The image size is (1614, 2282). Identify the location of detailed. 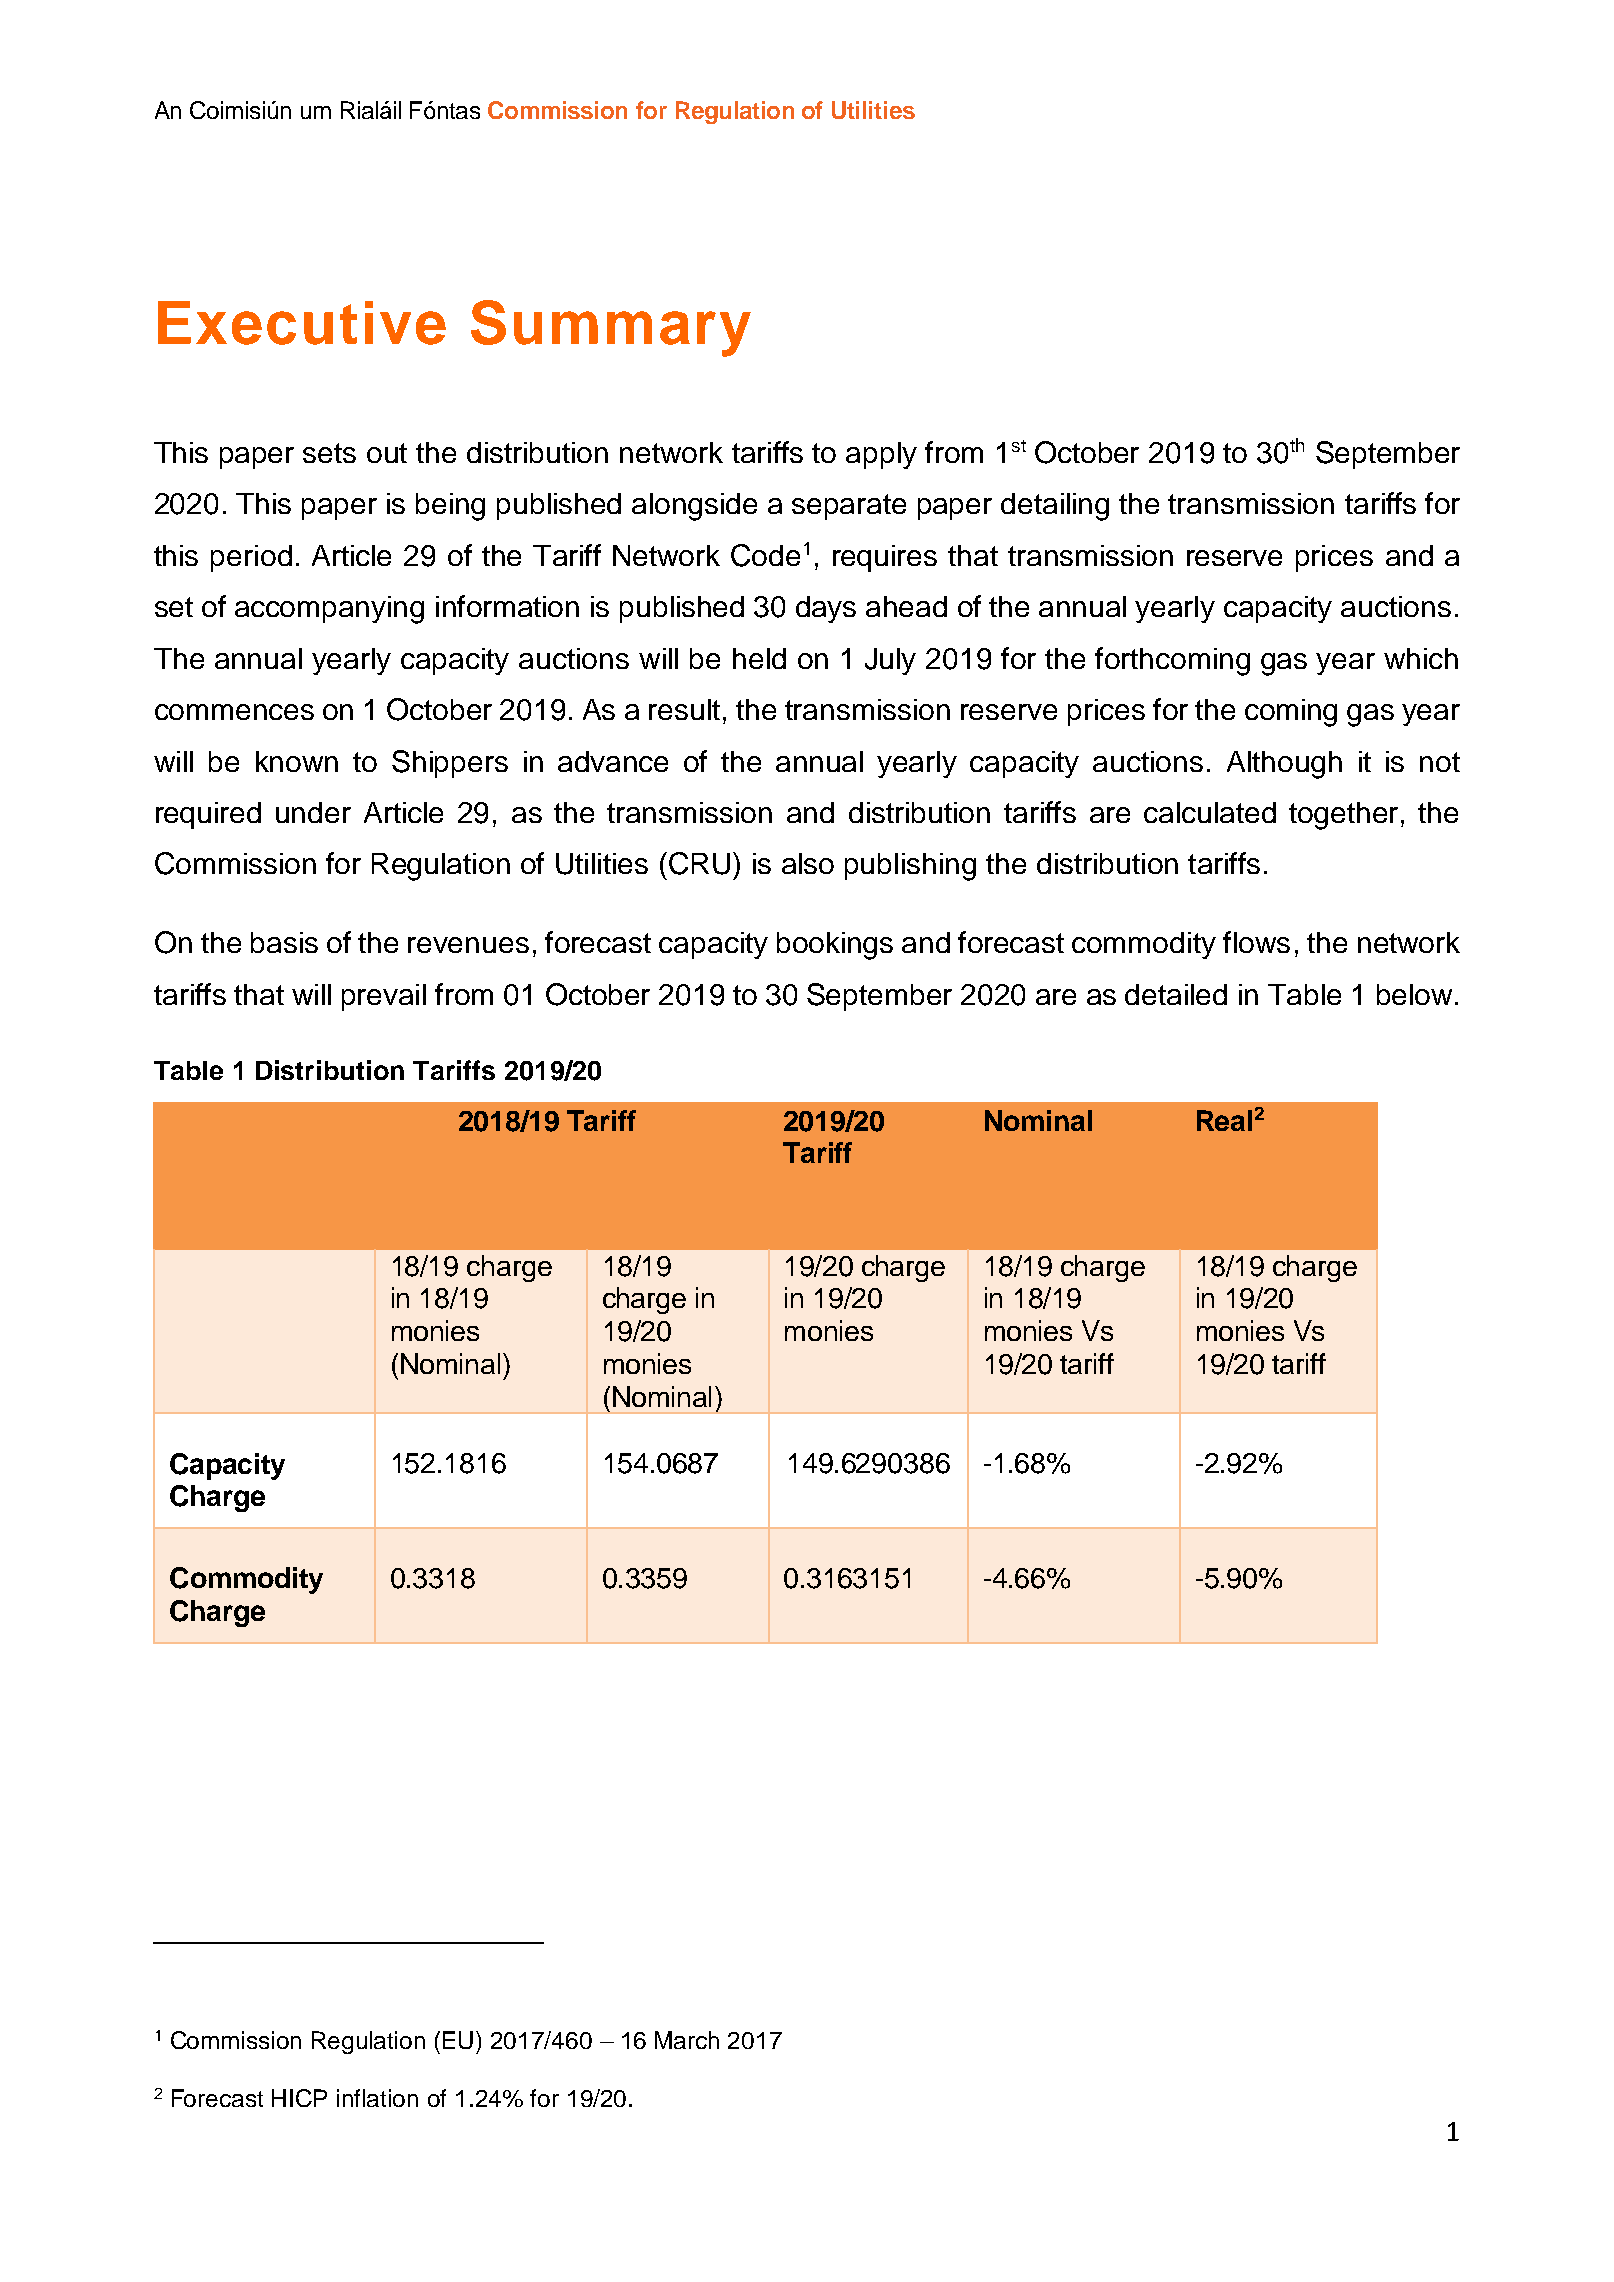
(1176, 994).
